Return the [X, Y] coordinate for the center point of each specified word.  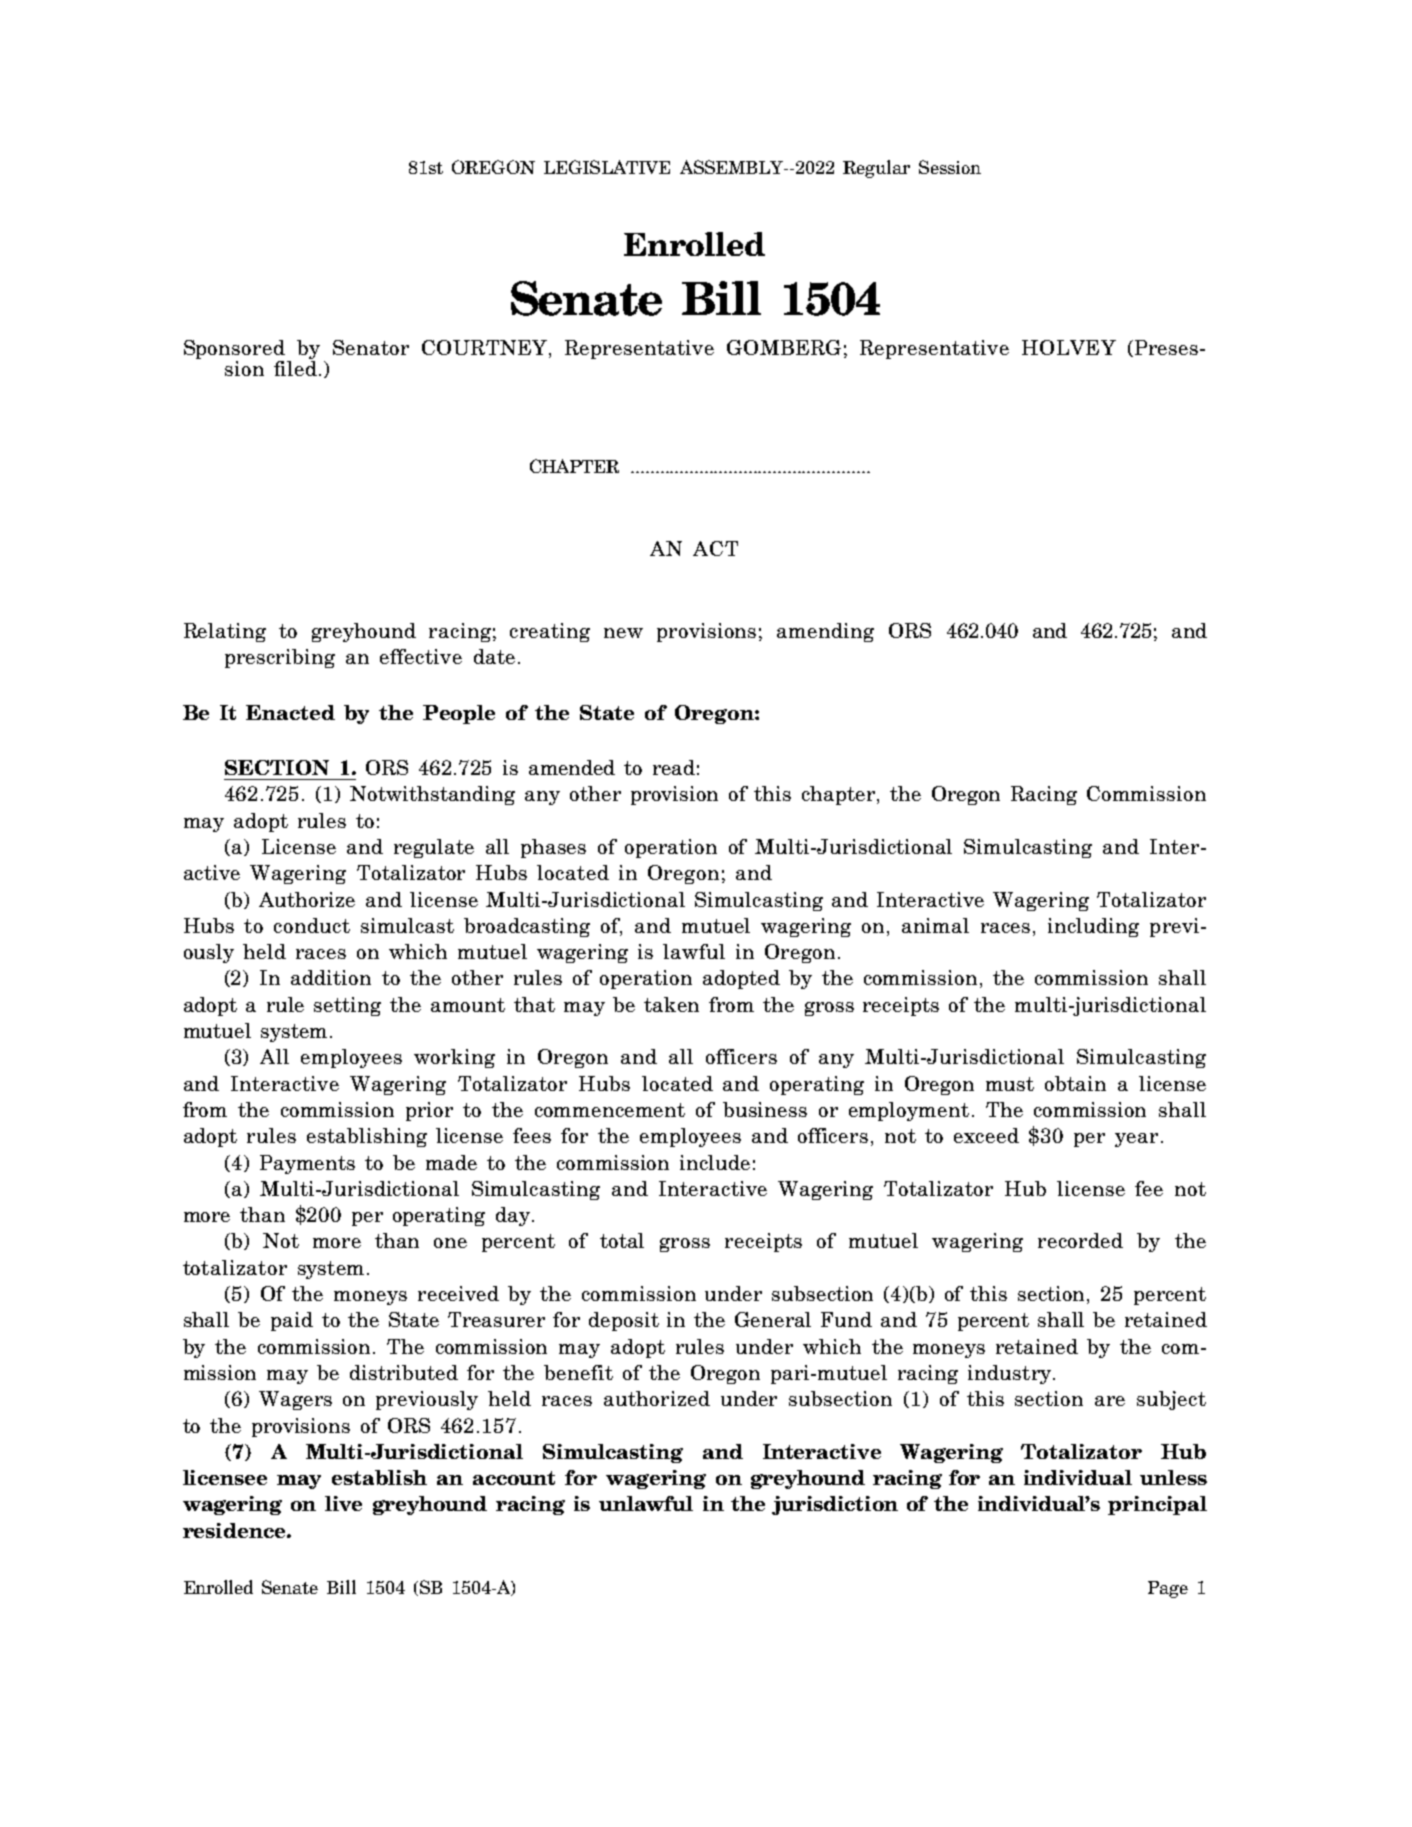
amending [825, 632]
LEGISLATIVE [607, 167]
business [765, 1109]
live [343, 1503]
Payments [307, 1164]
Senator [371, 347]
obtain [1075, 1083]
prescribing [280, 658]
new [623, 633]
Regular [876, 169]
